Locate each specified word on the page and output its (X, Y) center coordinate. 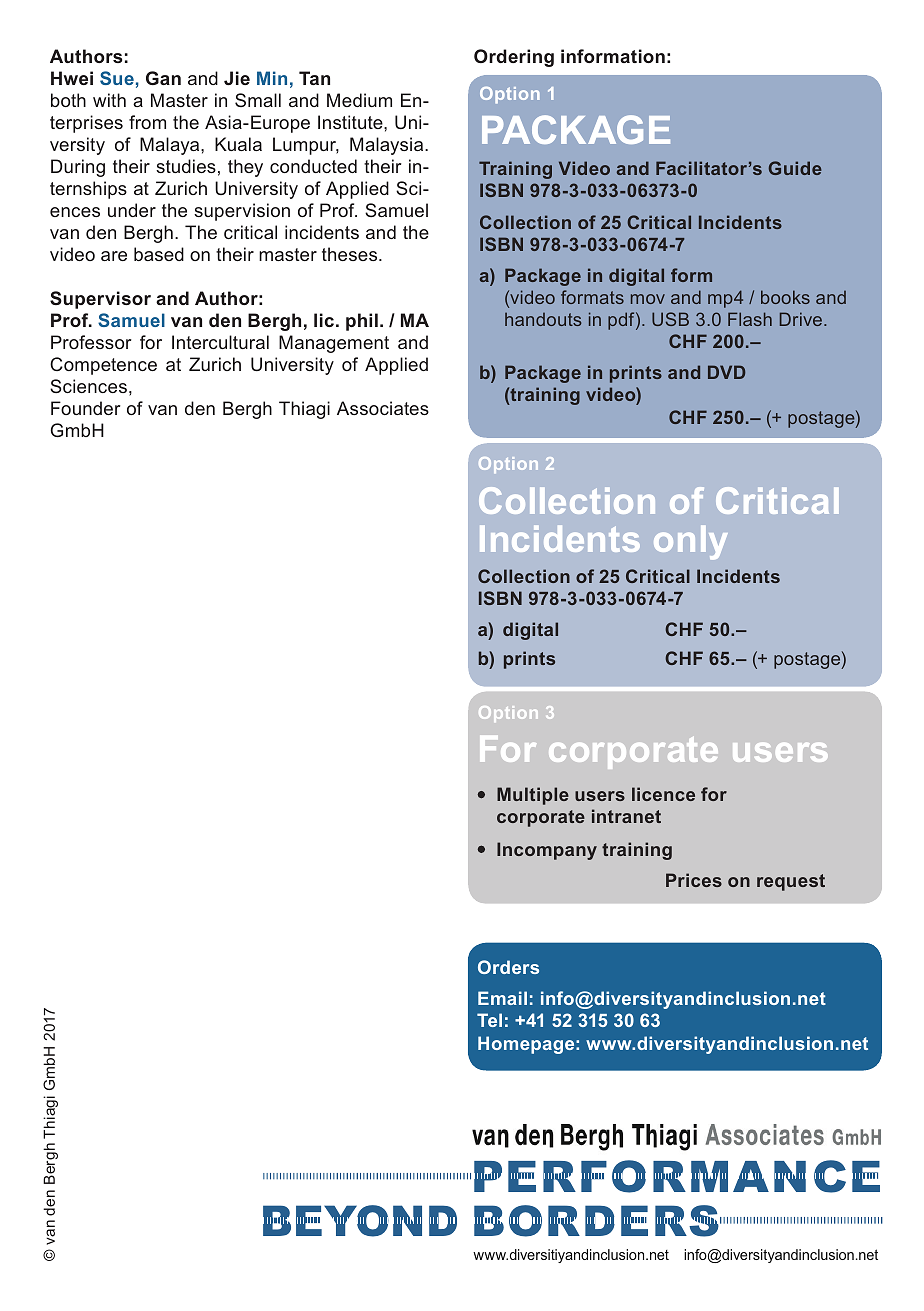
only (691, 543)
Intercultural (220, 342)
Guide (795, 168)
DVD (726, 372)
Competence (103, 366)
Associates (383, 408)
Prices (694, 880)
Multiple (533, 796)
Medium (359, 100)
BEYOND (360, 1221)
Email (502, 998)
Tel (489, 1020)
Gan (163, 78)
